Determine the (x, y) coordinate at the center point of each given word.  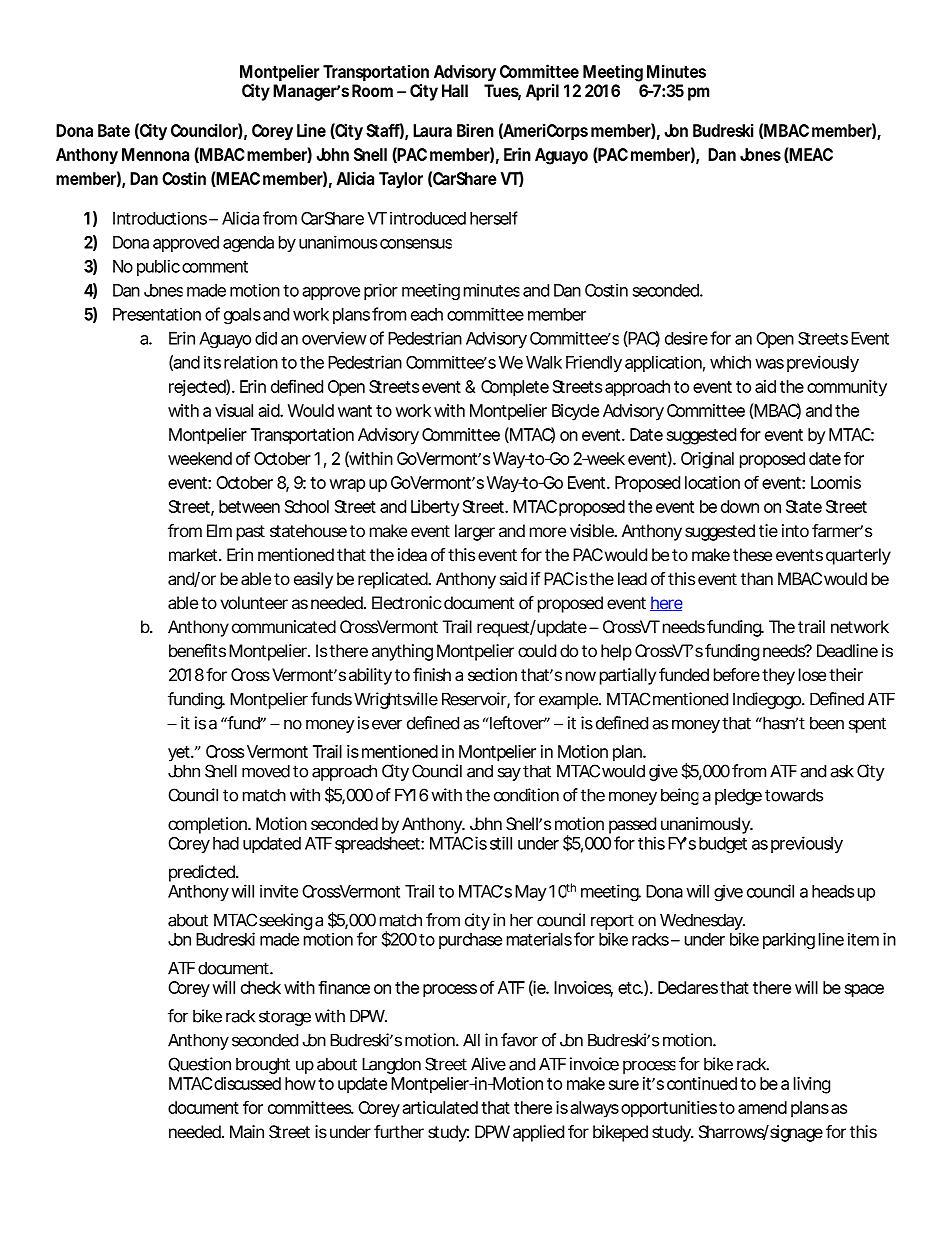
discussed (247, 1083)
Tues (502, 92)
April (542, 92)
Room (372, 90)
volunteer (254, 602)
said (513, 578)
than (757, 579)
